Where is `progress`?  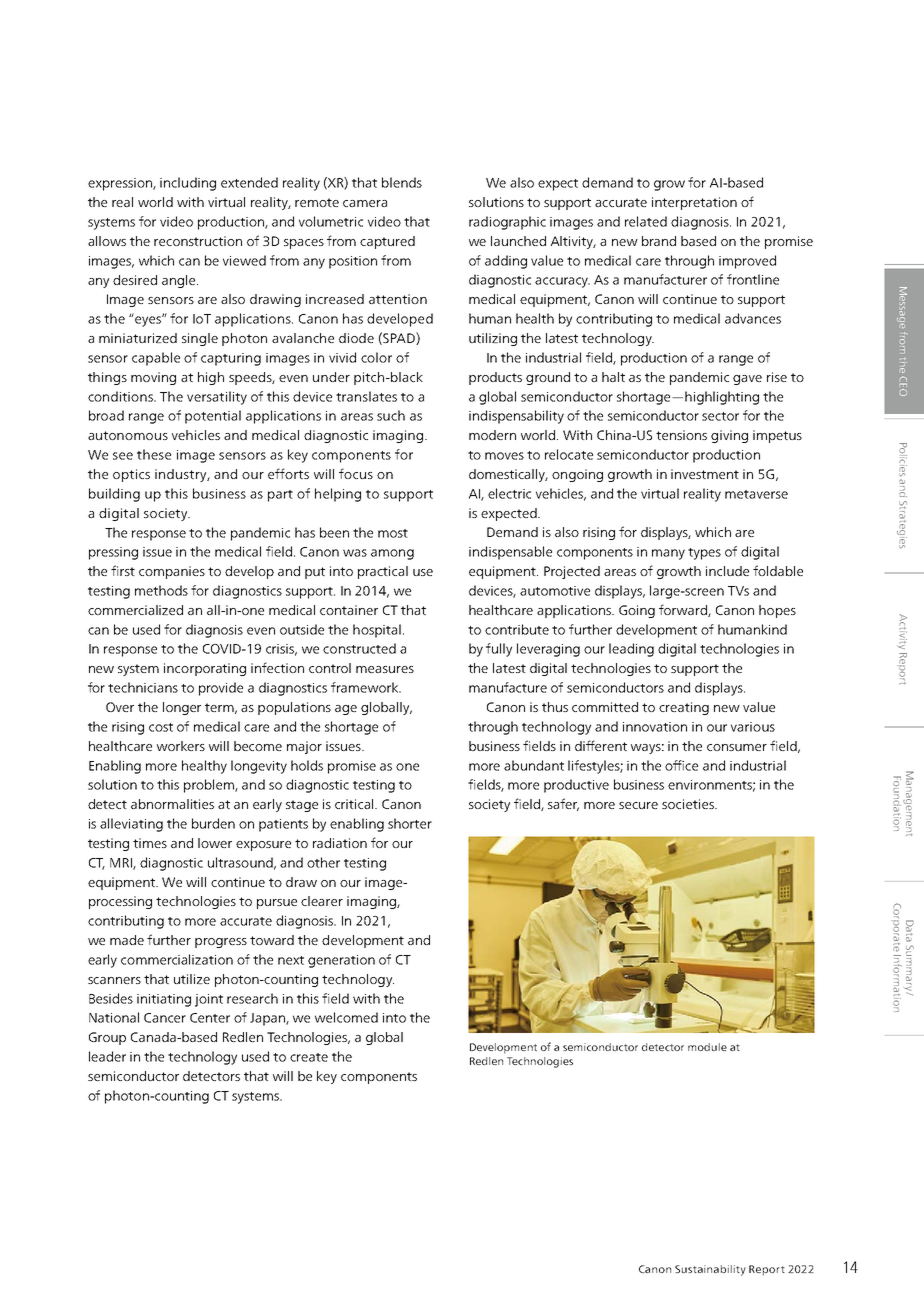
progress is located at coordinates (221, 943).
